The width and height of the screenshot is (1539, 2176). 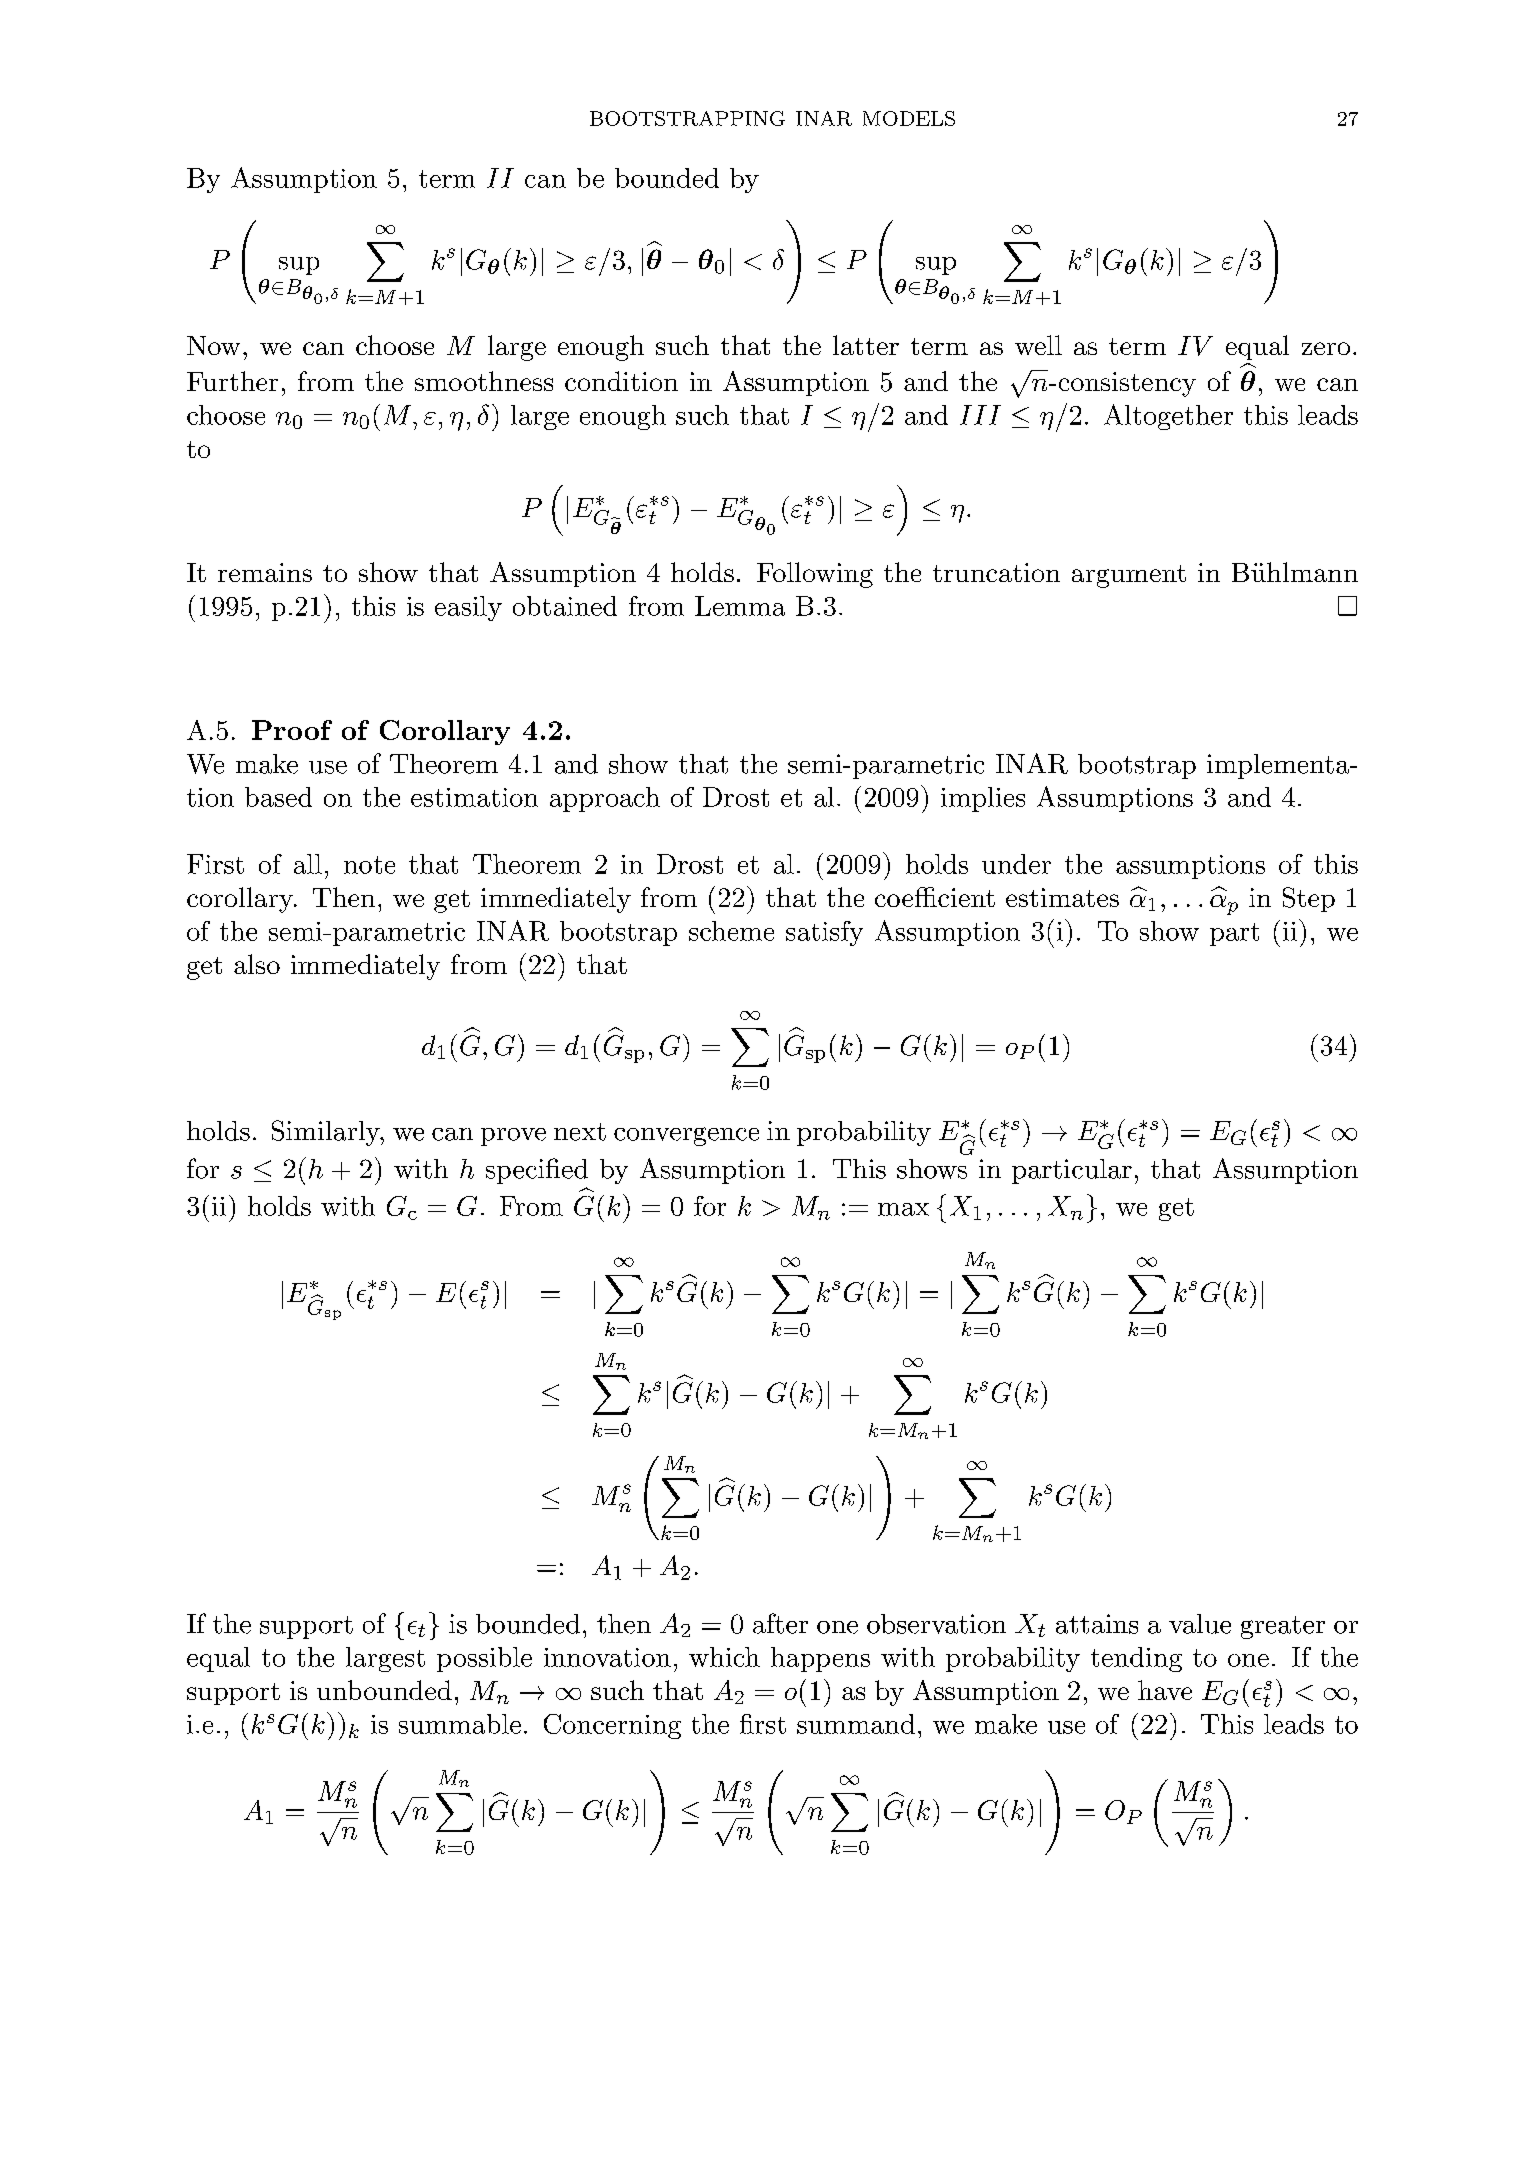 What do you see at coordinates (1309, 899) in the screenshot?
I see `Step` at bounding box center [1309, 899].
